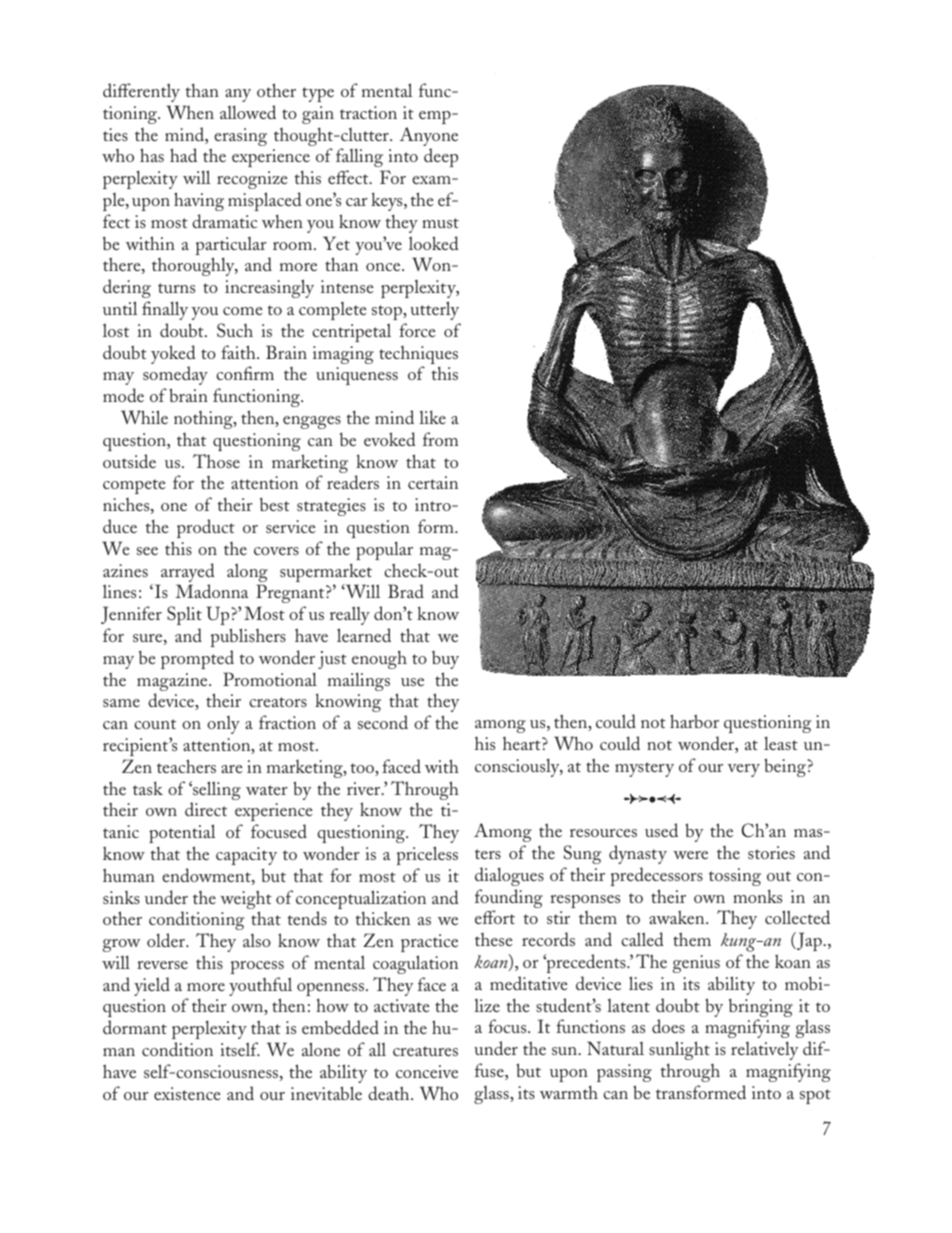 The height and width of the screenshot is (1233, 952). What do you see at coordinates (406, 591) in the screenshot?
I see `Brad` at bounding box center [406, 591].
